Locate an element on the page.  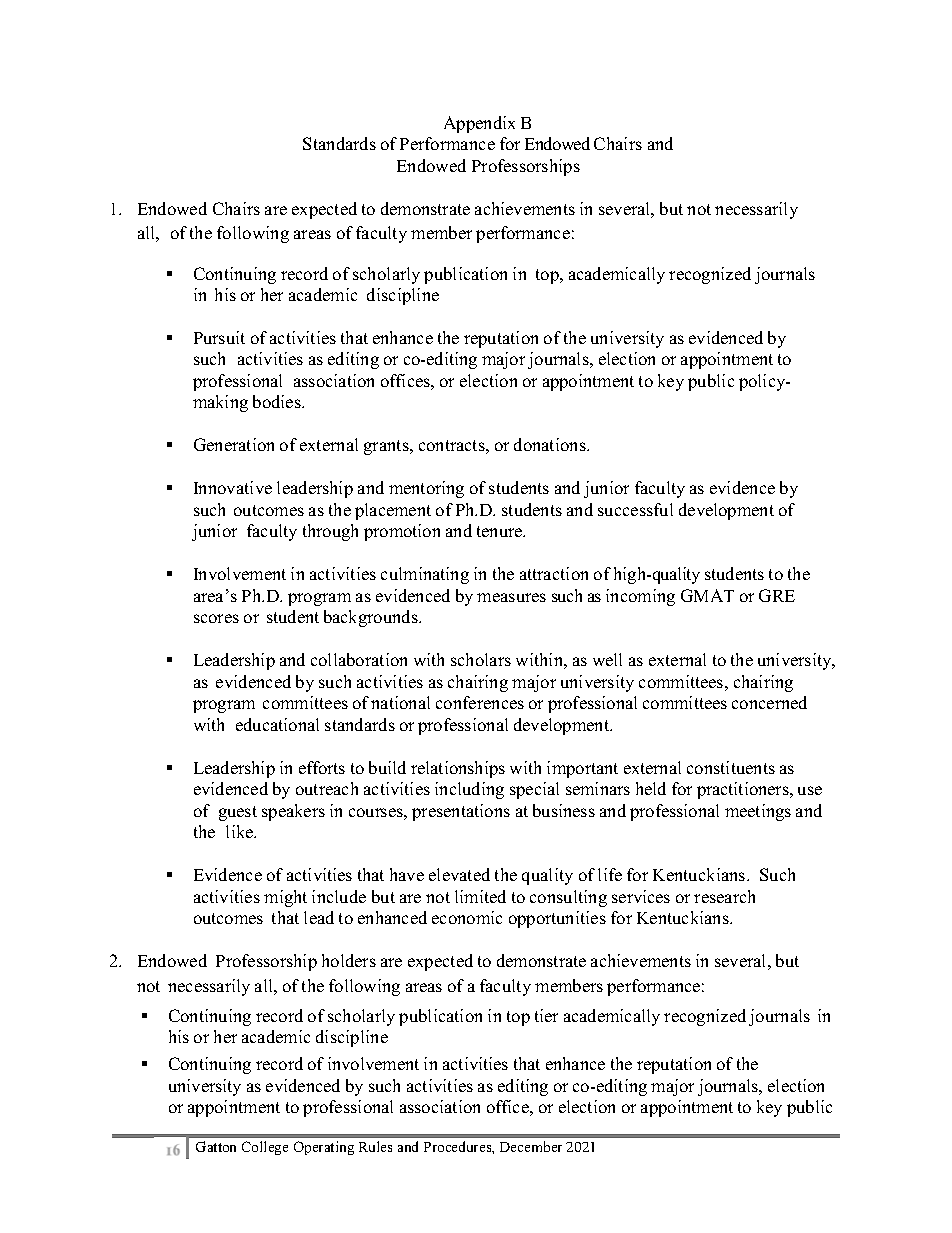
practitioners is located at coordinates (744, 790).
